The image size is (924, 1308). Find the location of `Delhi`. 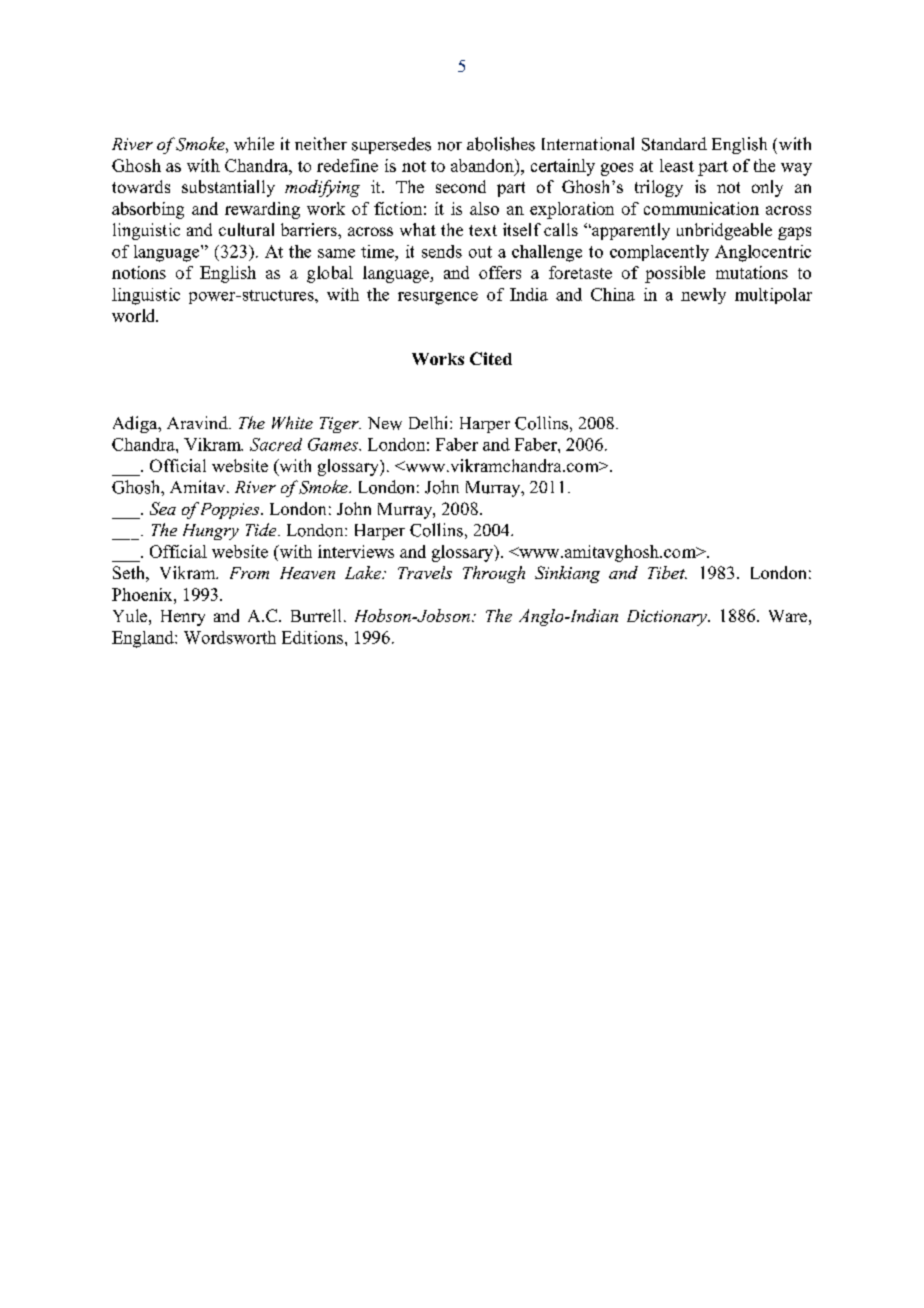

Delhi is located at coordinates (430, 422).
